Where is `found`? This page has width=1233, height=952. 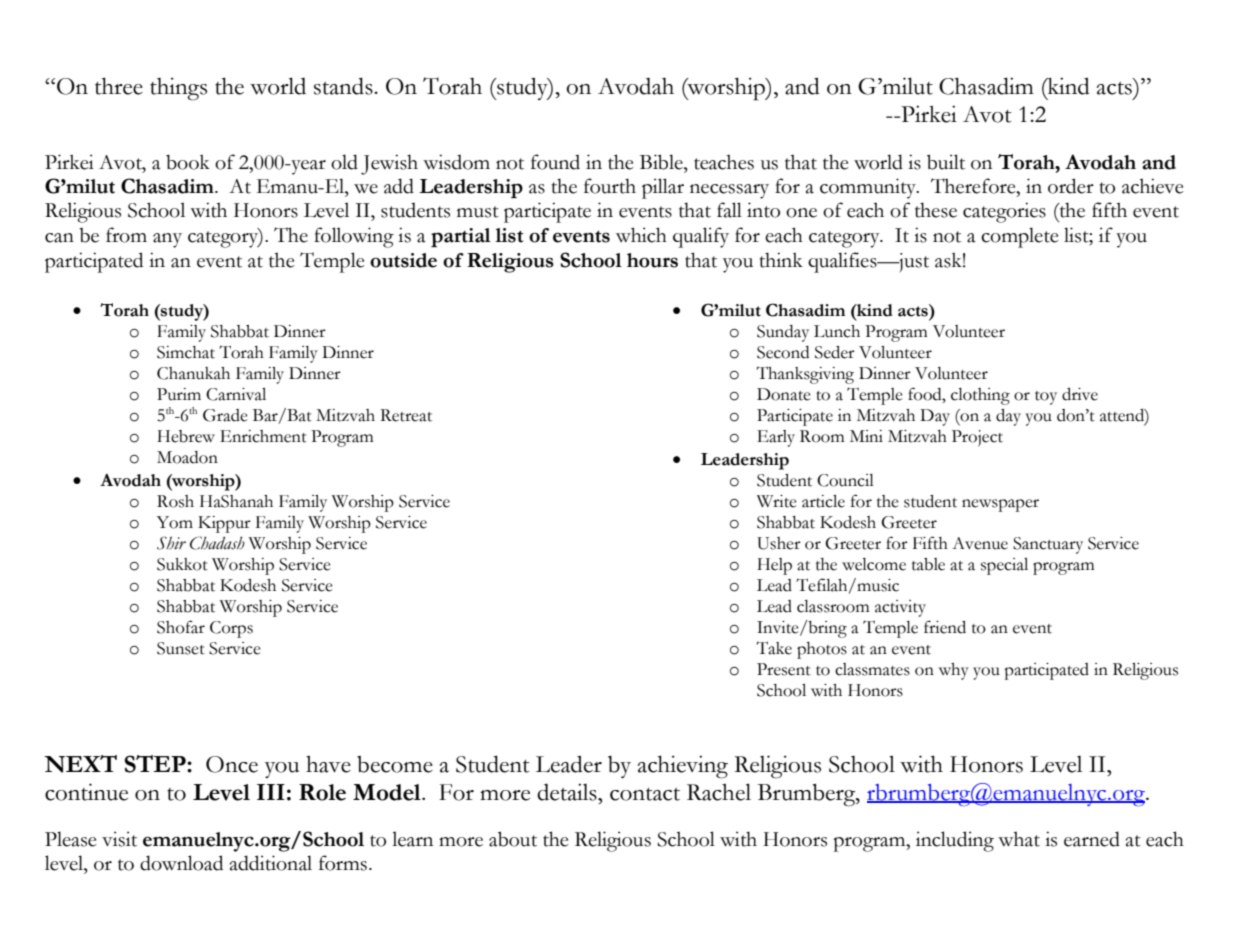 found is located at coordinates (555, 162).
